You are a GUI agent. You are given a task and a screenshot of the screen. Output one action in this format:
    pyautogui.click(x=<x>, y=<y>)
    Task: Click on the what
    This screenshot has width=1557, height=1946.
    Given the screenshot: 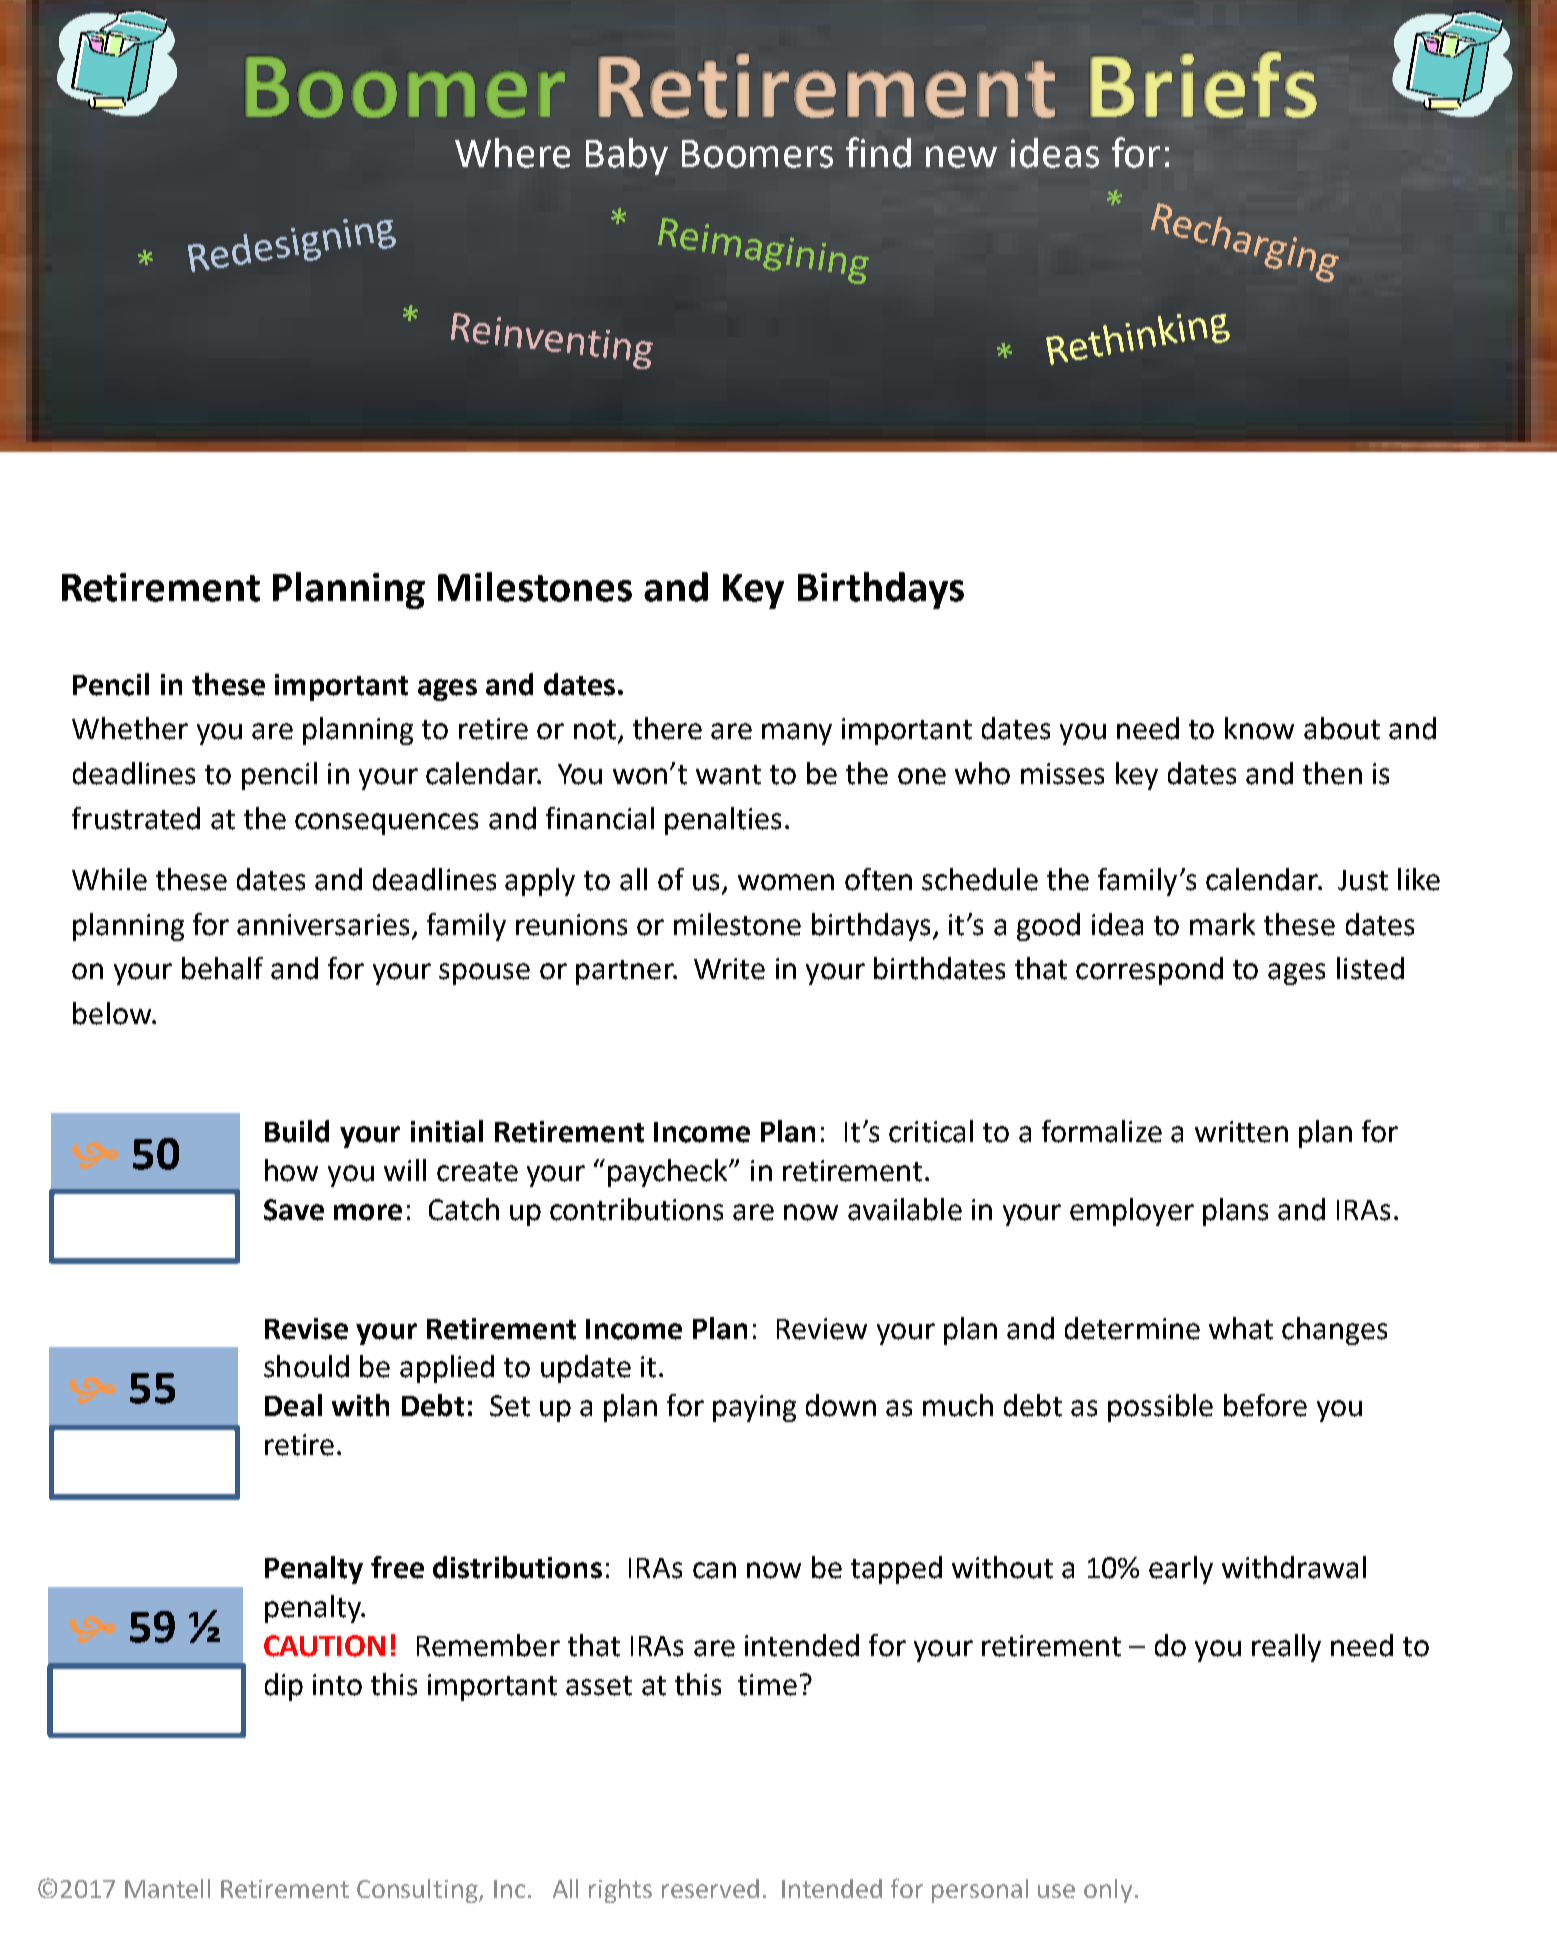 What is the action you would take?
    pyautogui.click(x=1241, y=1328)
